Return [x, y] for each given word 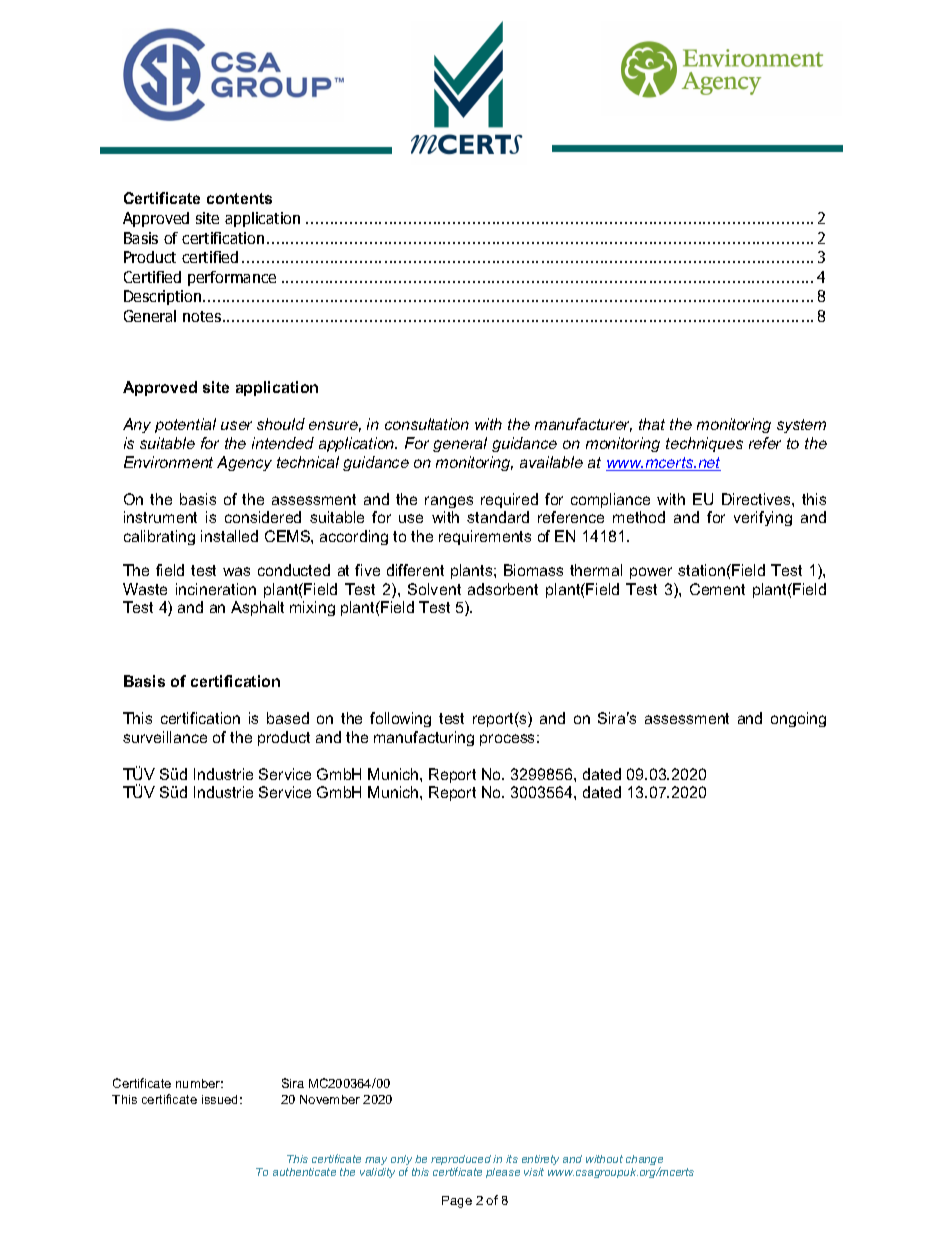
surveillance [165, 737]
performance [232, 278]
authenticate [304, 1172]
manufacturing [424, 738]
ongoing [798, 719]
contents [239, 198]
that [652, 424]
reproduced [461, 1161]
